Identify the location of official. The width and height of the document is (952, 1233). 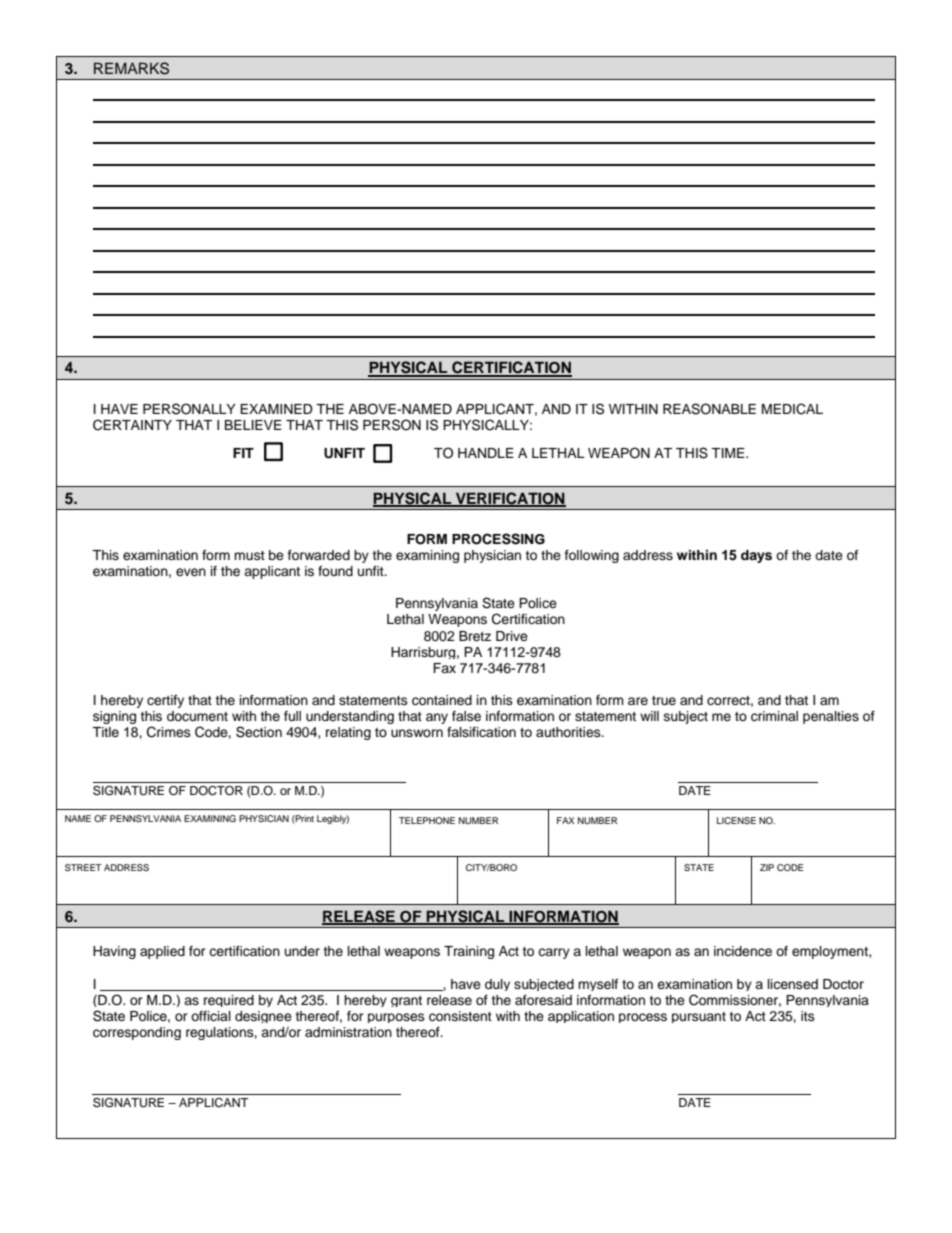
(211, 1016).
